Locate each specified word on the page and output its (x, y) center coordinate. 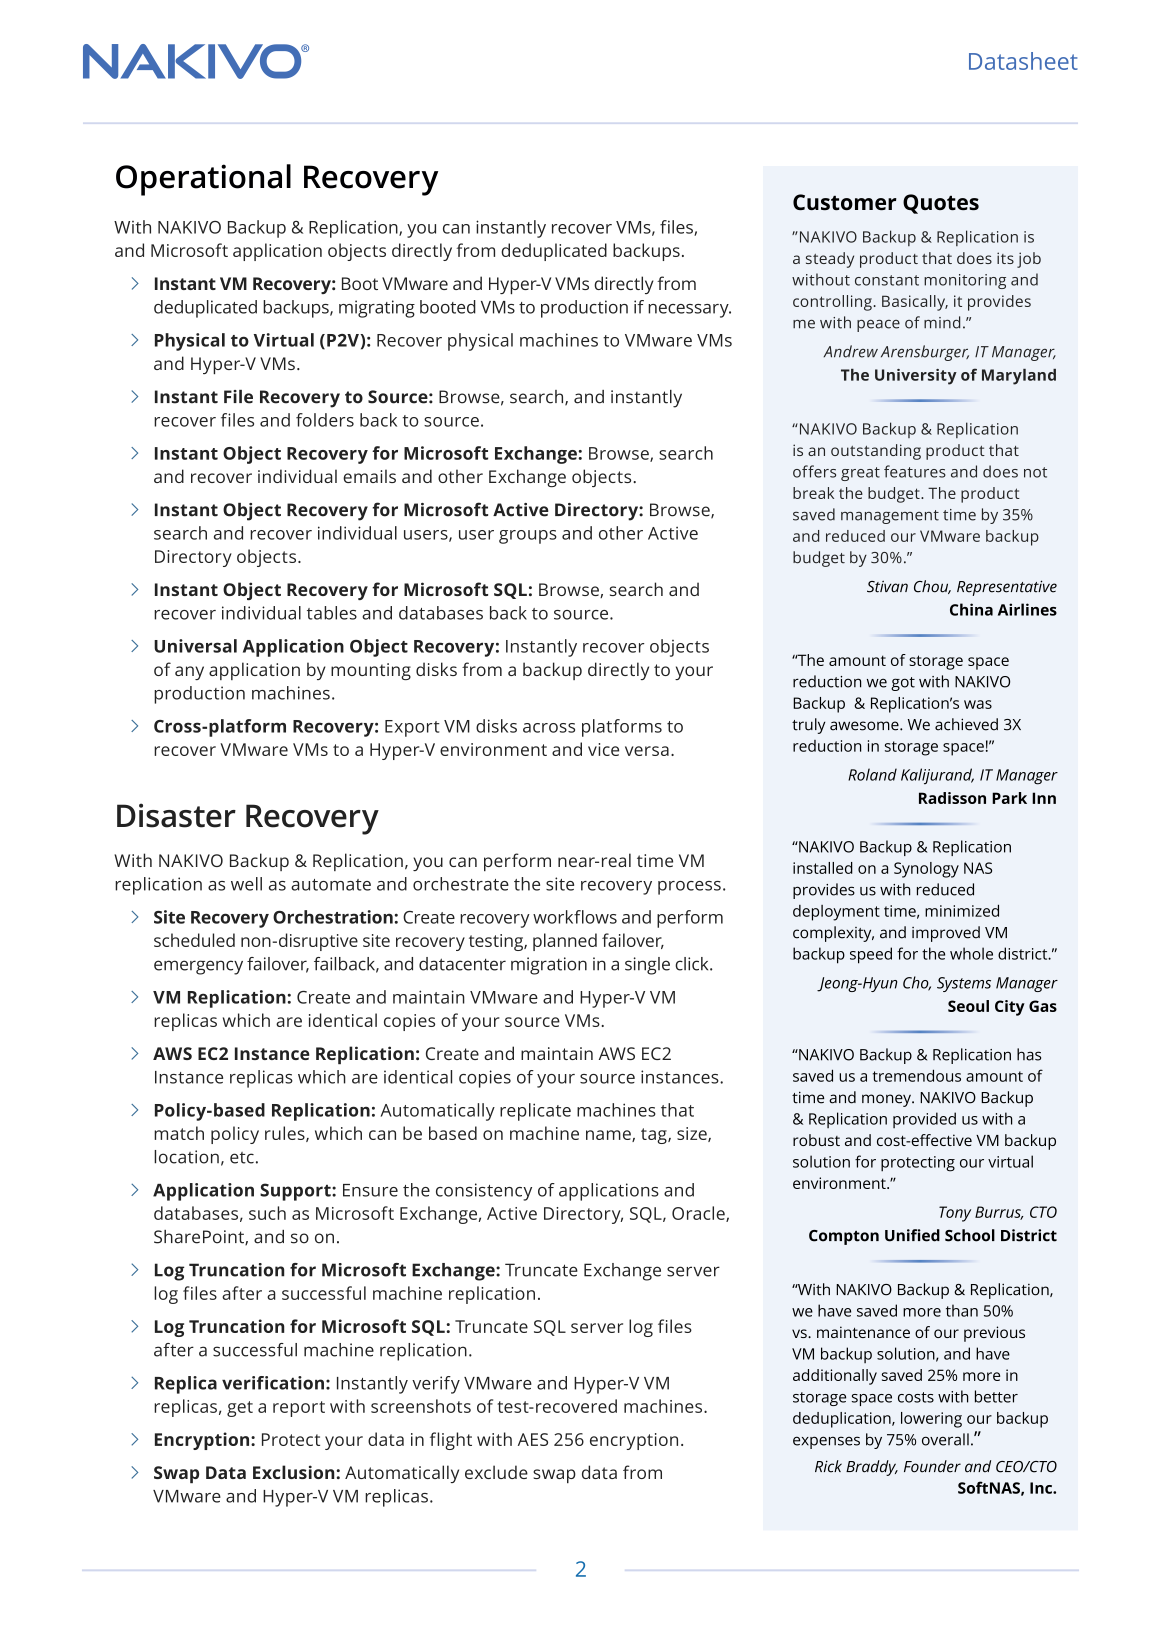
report (299, 1409)
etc (242, 1158)
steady (830, 260)
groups (528, 537)
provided (924, 1120)
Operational (203, 180)
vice (603, 749)
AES (533, 1439)
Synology (926, 870)
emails (369, 476)
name (609, 1136)
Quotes (941, 204)
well (246, 884)
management (890, 517)
